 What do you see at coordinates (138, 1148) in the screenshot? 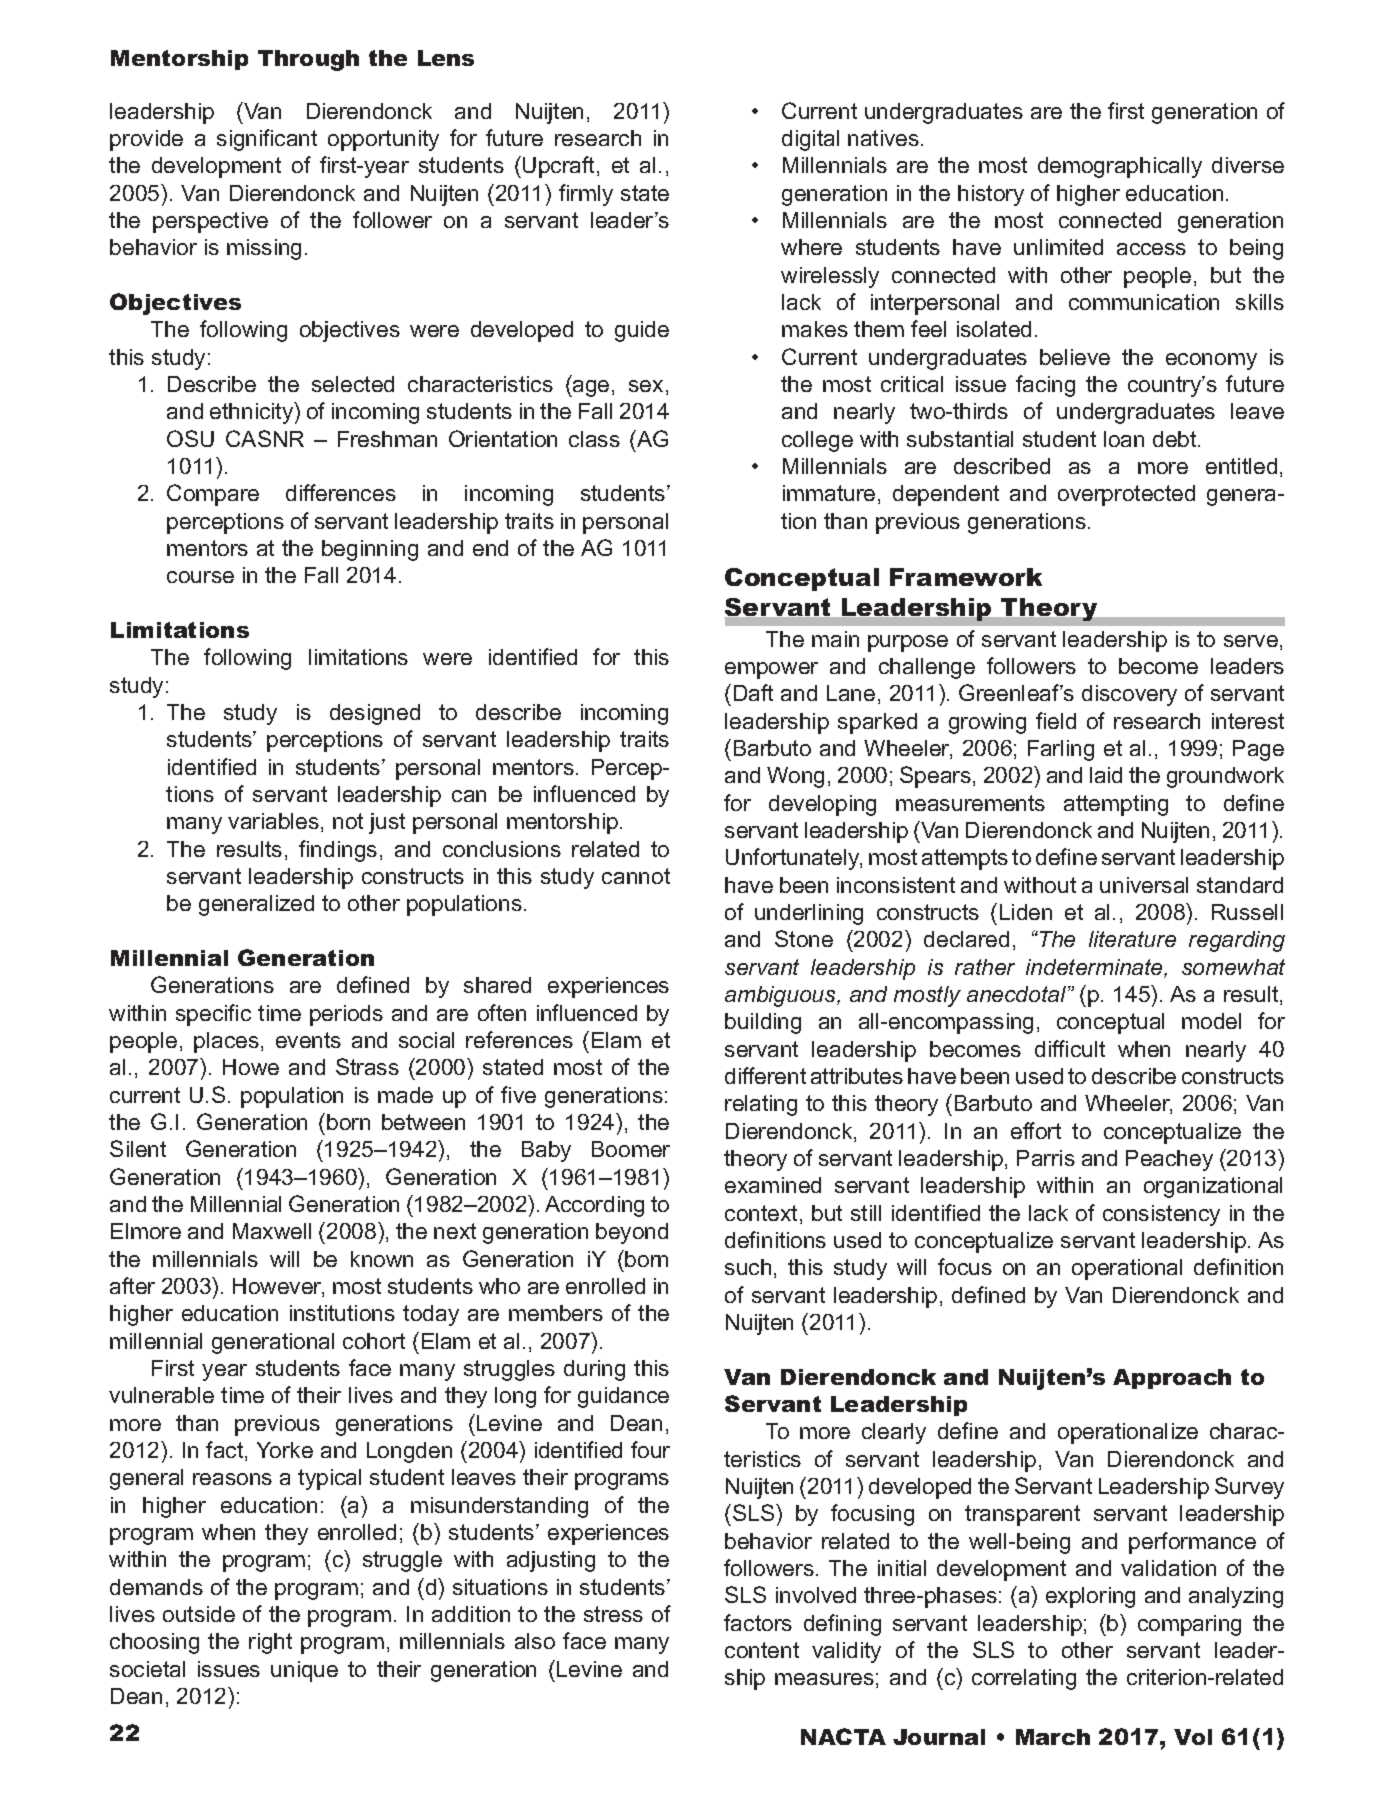
I see `Silent` at bounding box center [138, 1148].
